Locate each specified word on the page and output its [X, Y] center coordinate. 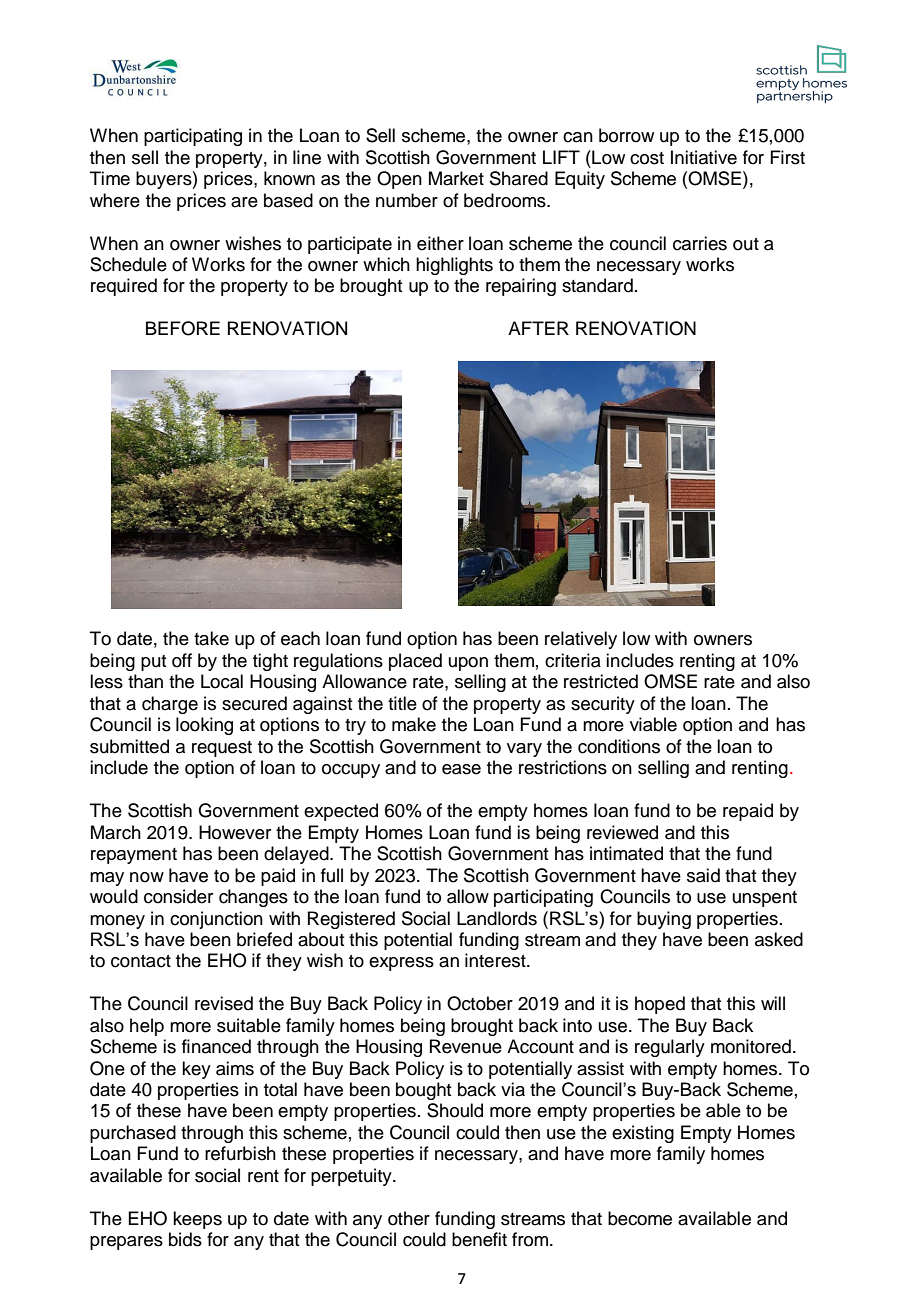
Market [456, 178]
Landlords [497, 918]
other [409, 1218]
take [211, 638]
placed [415, 662]
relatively [581, 640]
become [640, 1218]
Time [110, 178]
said [703, 875]
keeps [197, 1220]
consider [178, 896]
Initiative [704, 157]
